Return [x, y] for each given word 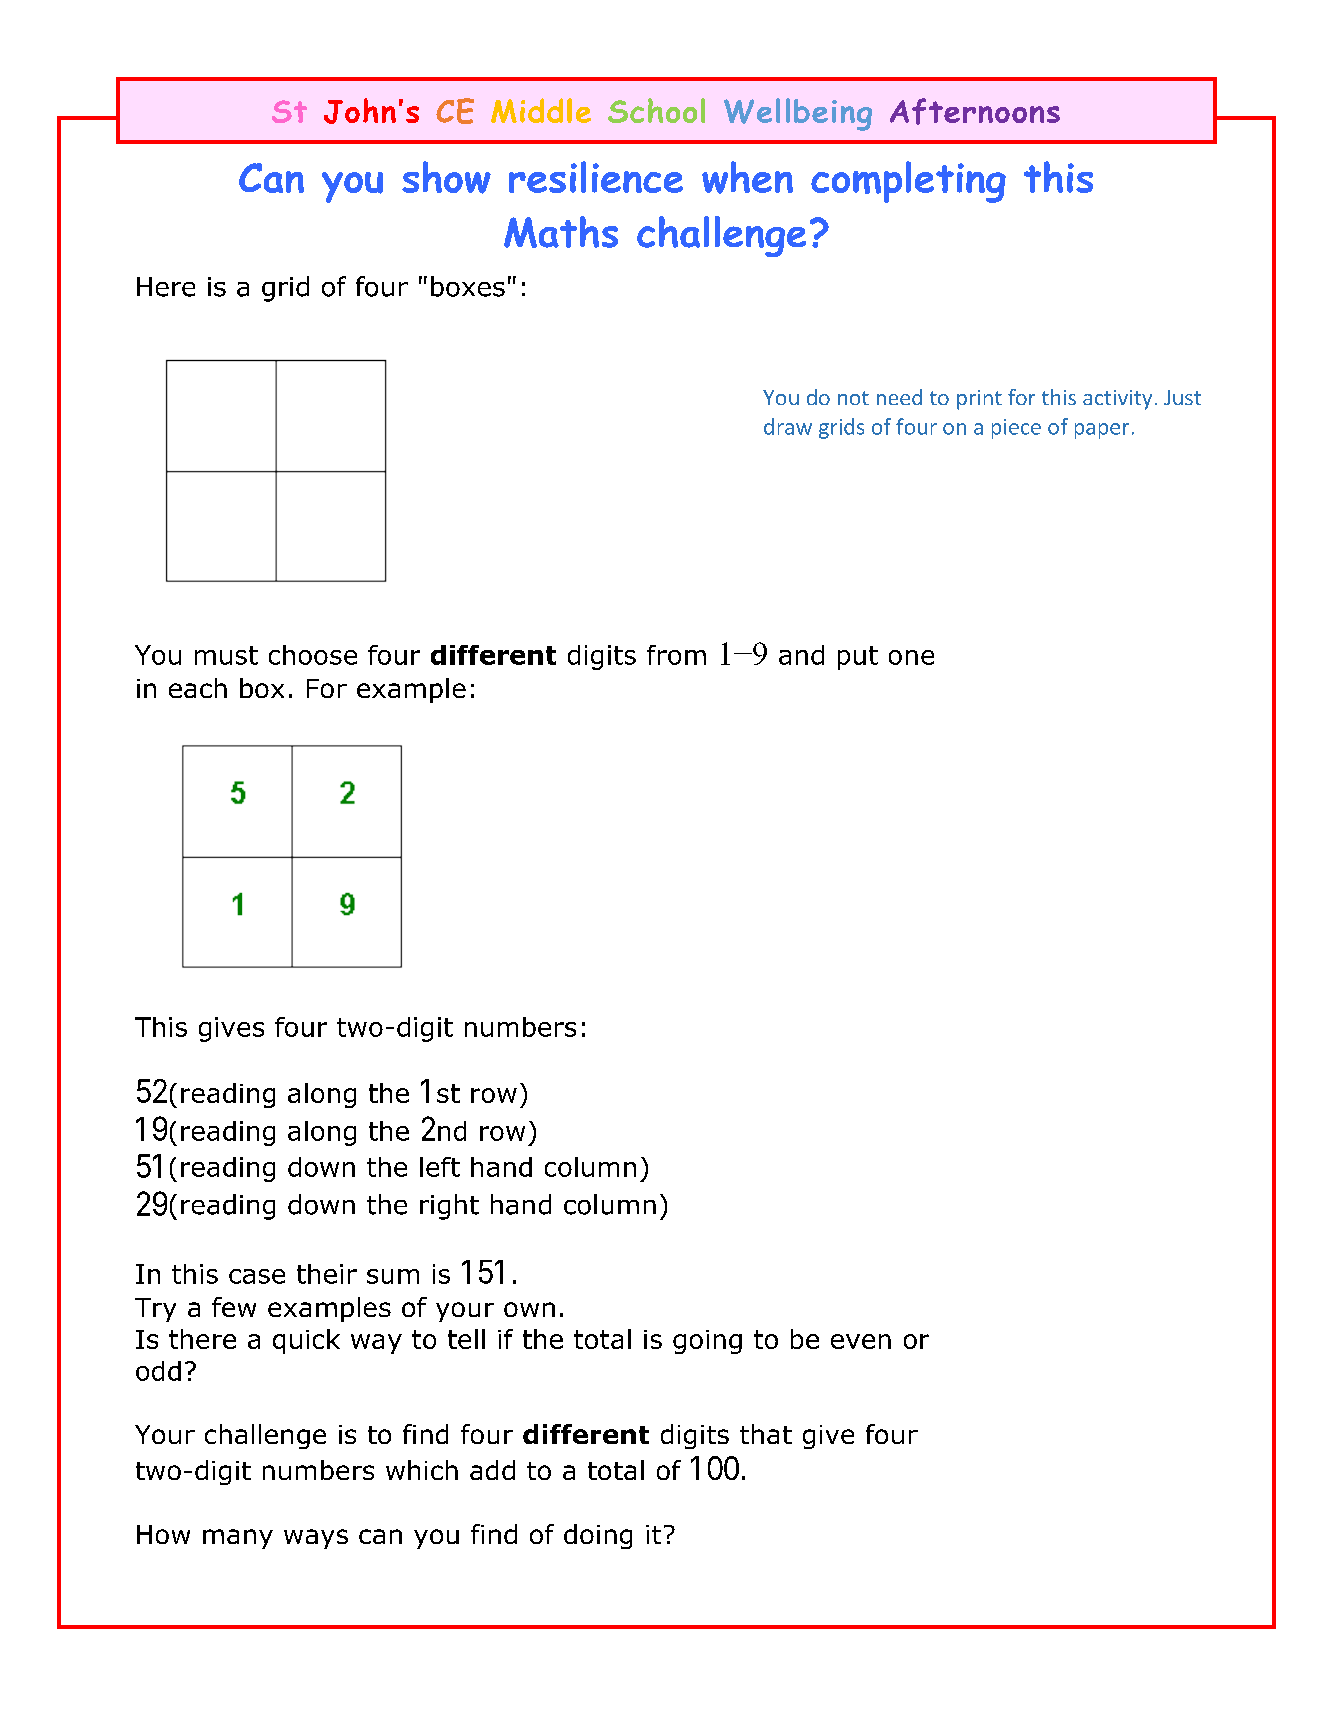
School [656, 110]
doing [598, 1536]
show [446, 177]
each [198, 688]
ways [316, 1539]
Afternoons [975, 111]
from [676, 655]
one [911, 657]
